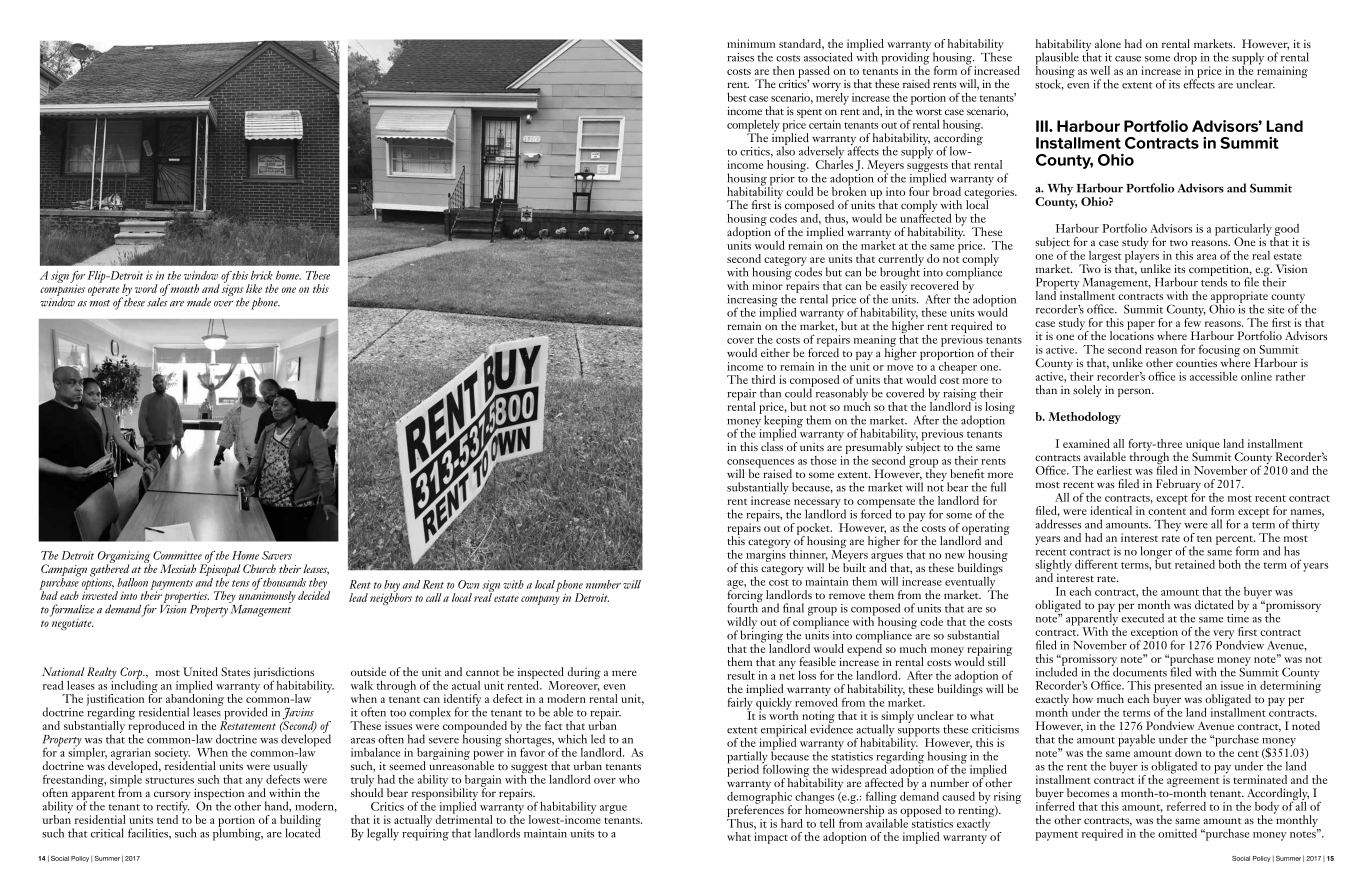  I want to click on drop, so click(1185, 59).
